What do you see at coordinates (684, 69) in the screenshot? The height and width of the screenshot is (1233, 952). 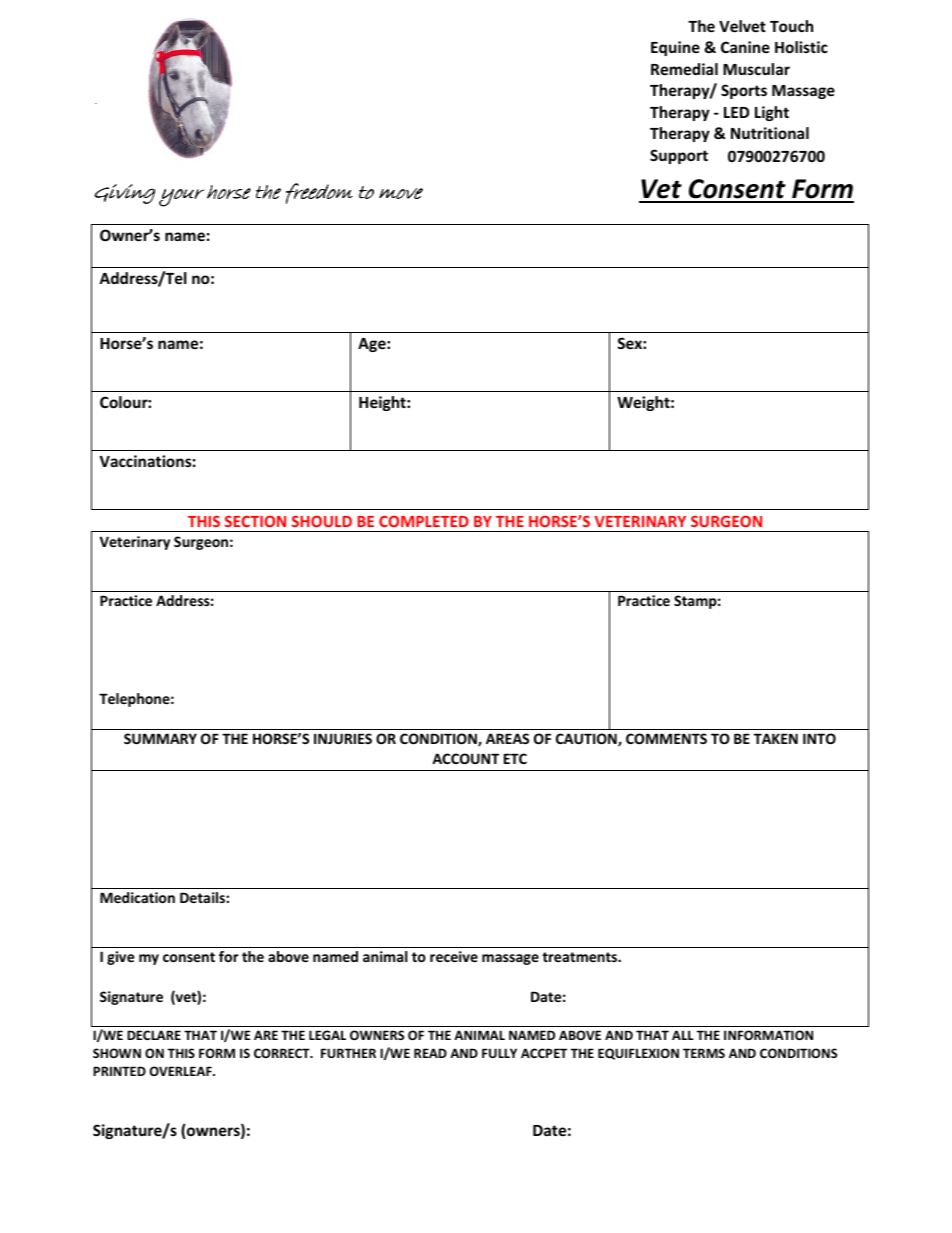 I see `Remedial` at bounding box center [684, 69].
